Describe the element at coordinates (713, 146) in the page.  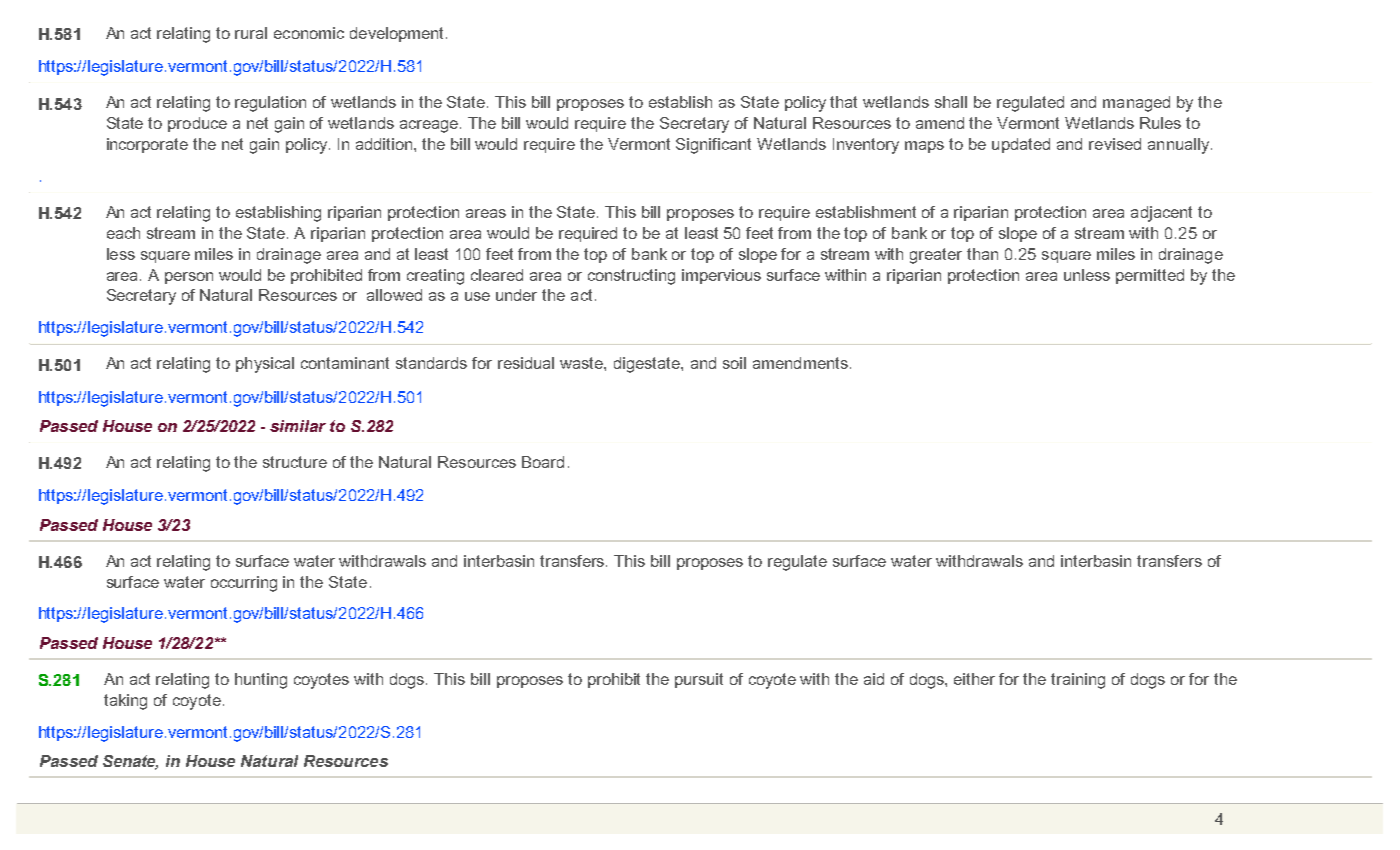
I see `Significant` at that location.
